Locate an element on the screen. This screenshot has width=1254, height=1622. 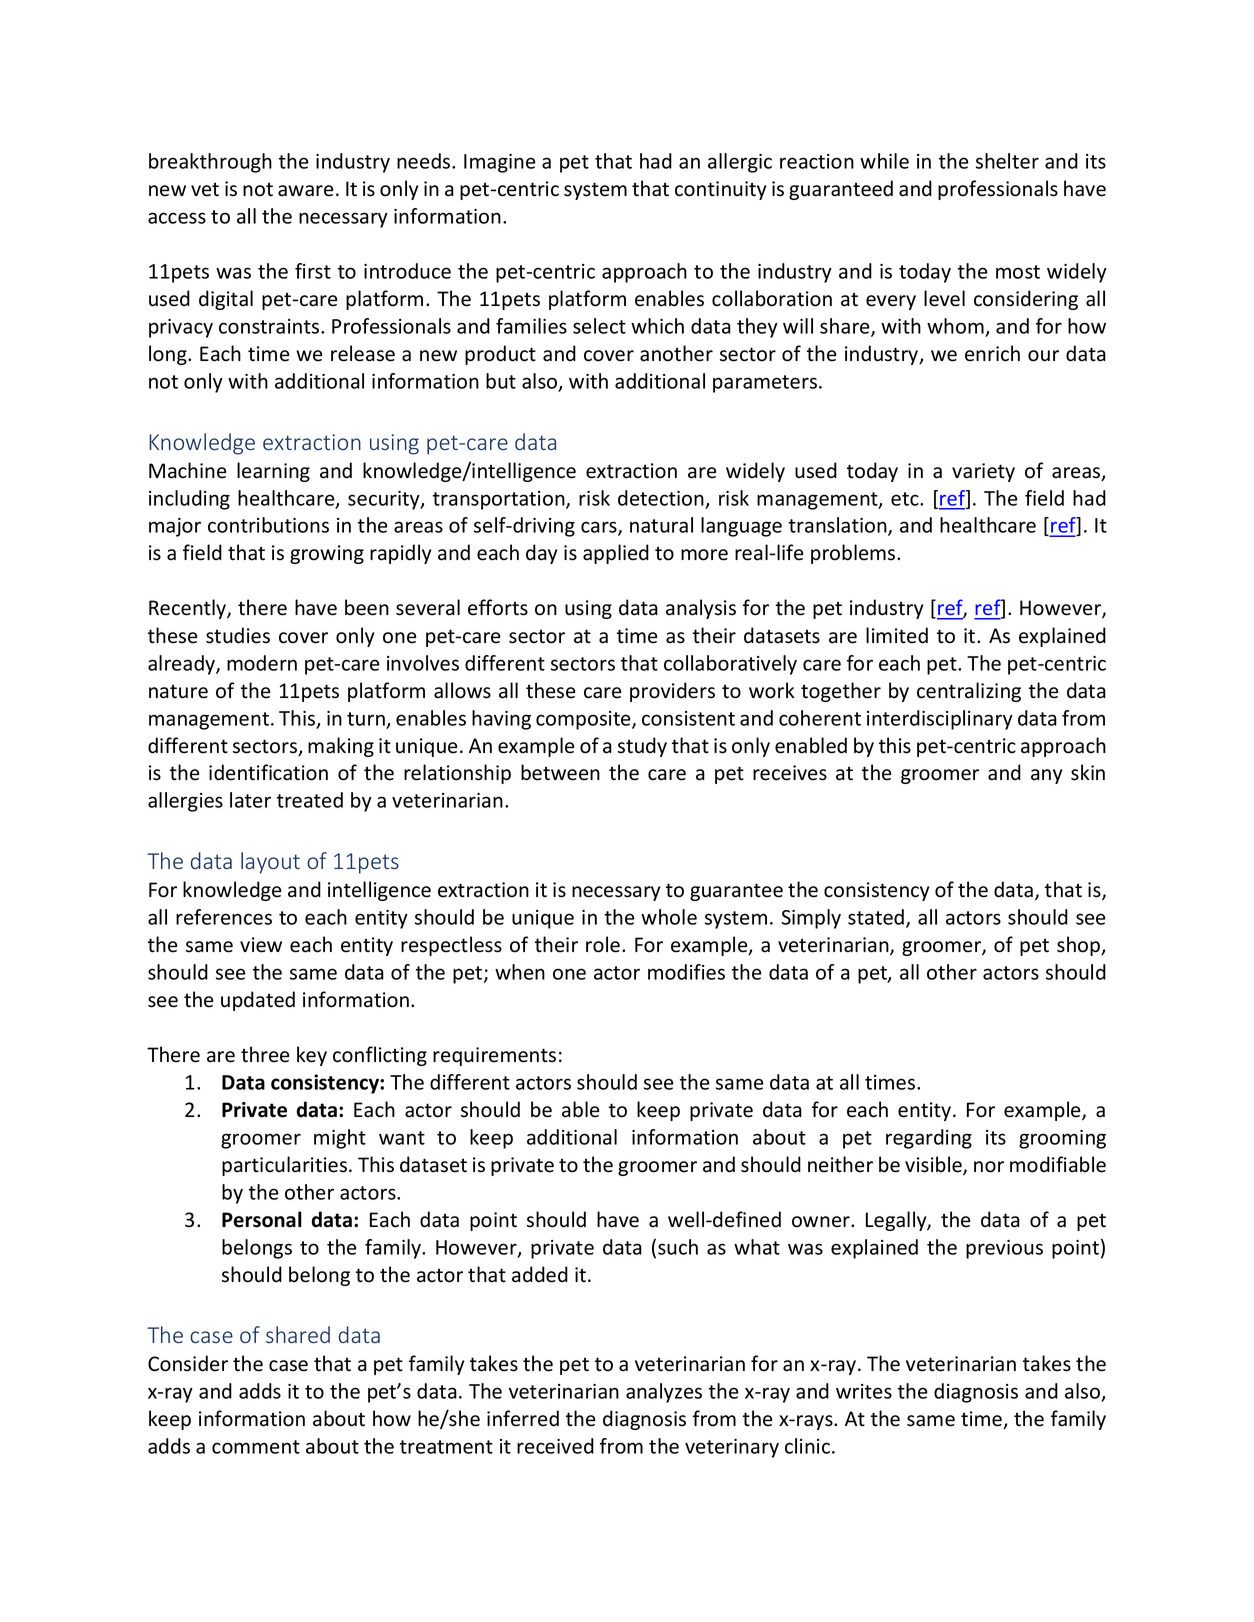
studies is located at coordinates (238, 635).
